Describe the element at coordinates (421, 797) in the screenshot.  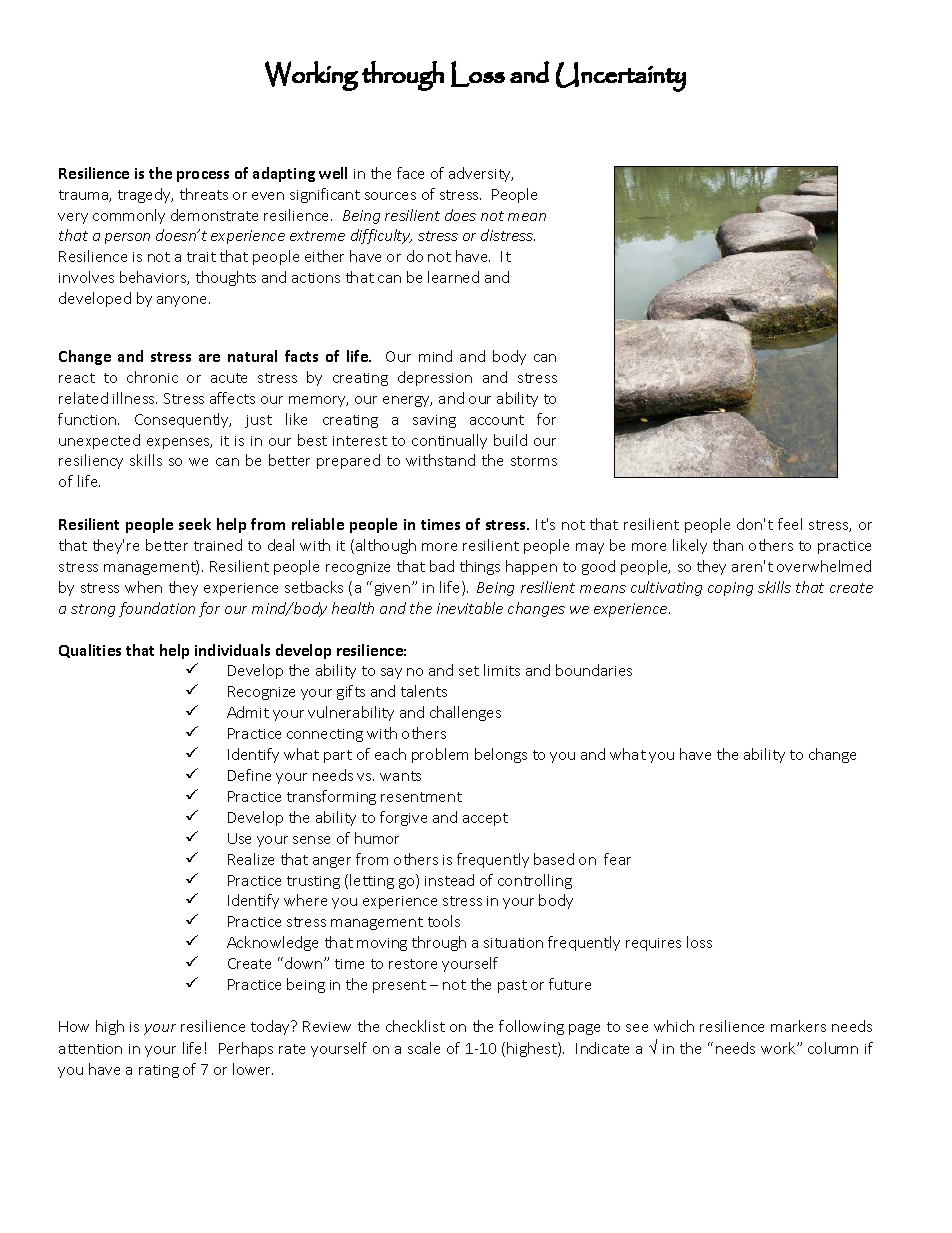
I see `resentment` at that location.
